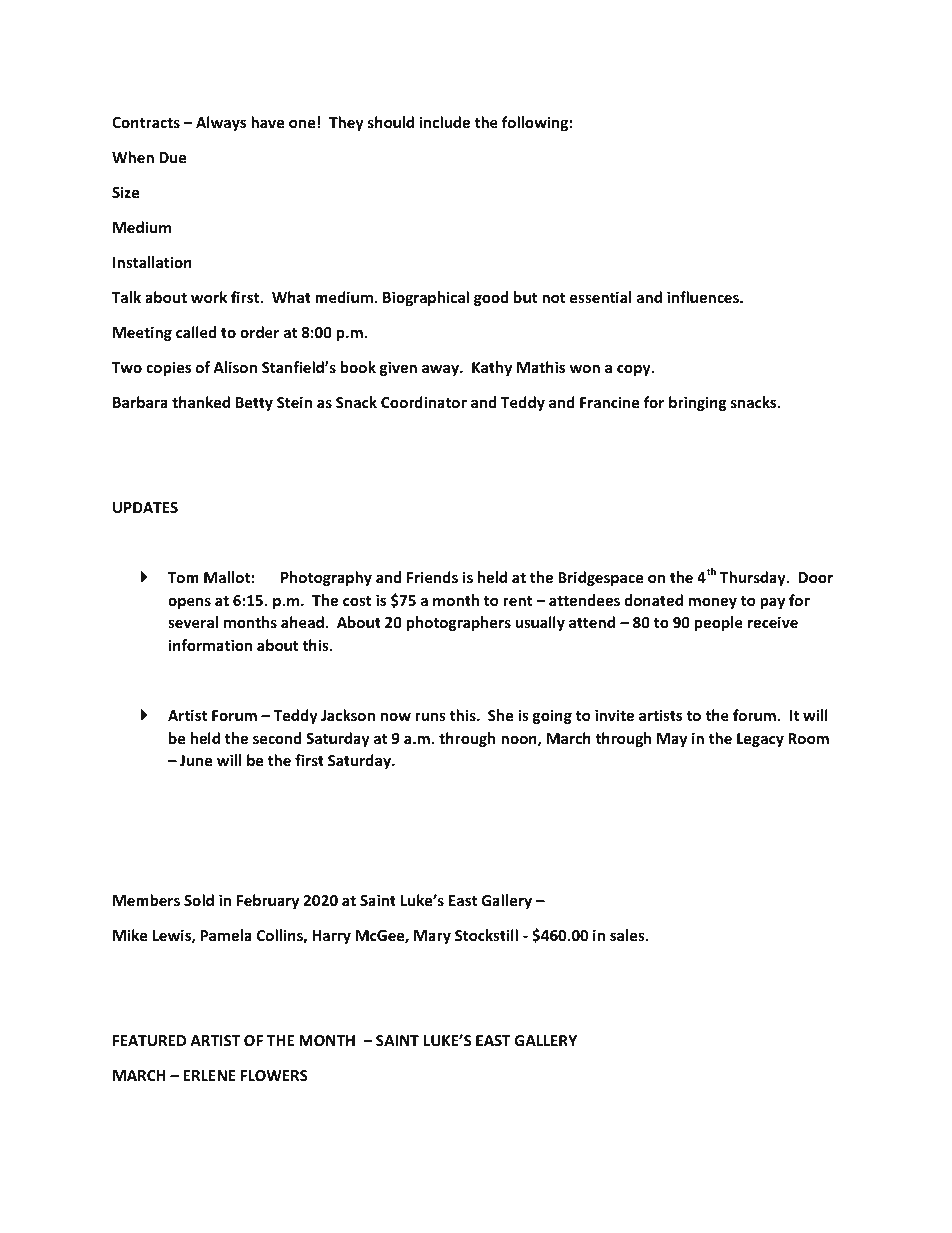 Image resolution: width=952 pixels, height=1233 pixels. Describe the element at coordinates (210, 645) in the document. I see `information` at that location.
